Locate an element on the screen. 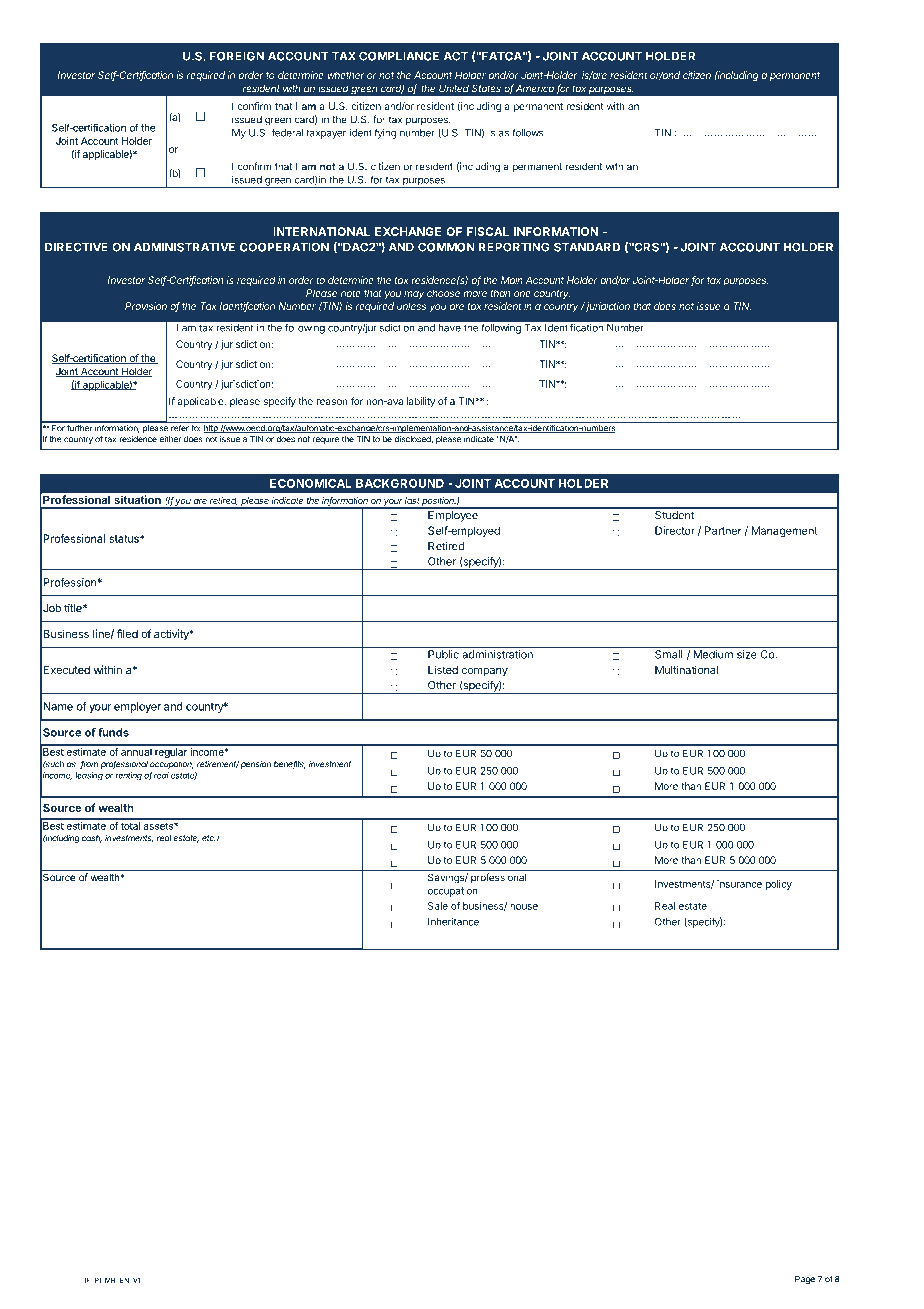 This screenshot has height=1309, width=924. America is located at coordinates (535, 88).
